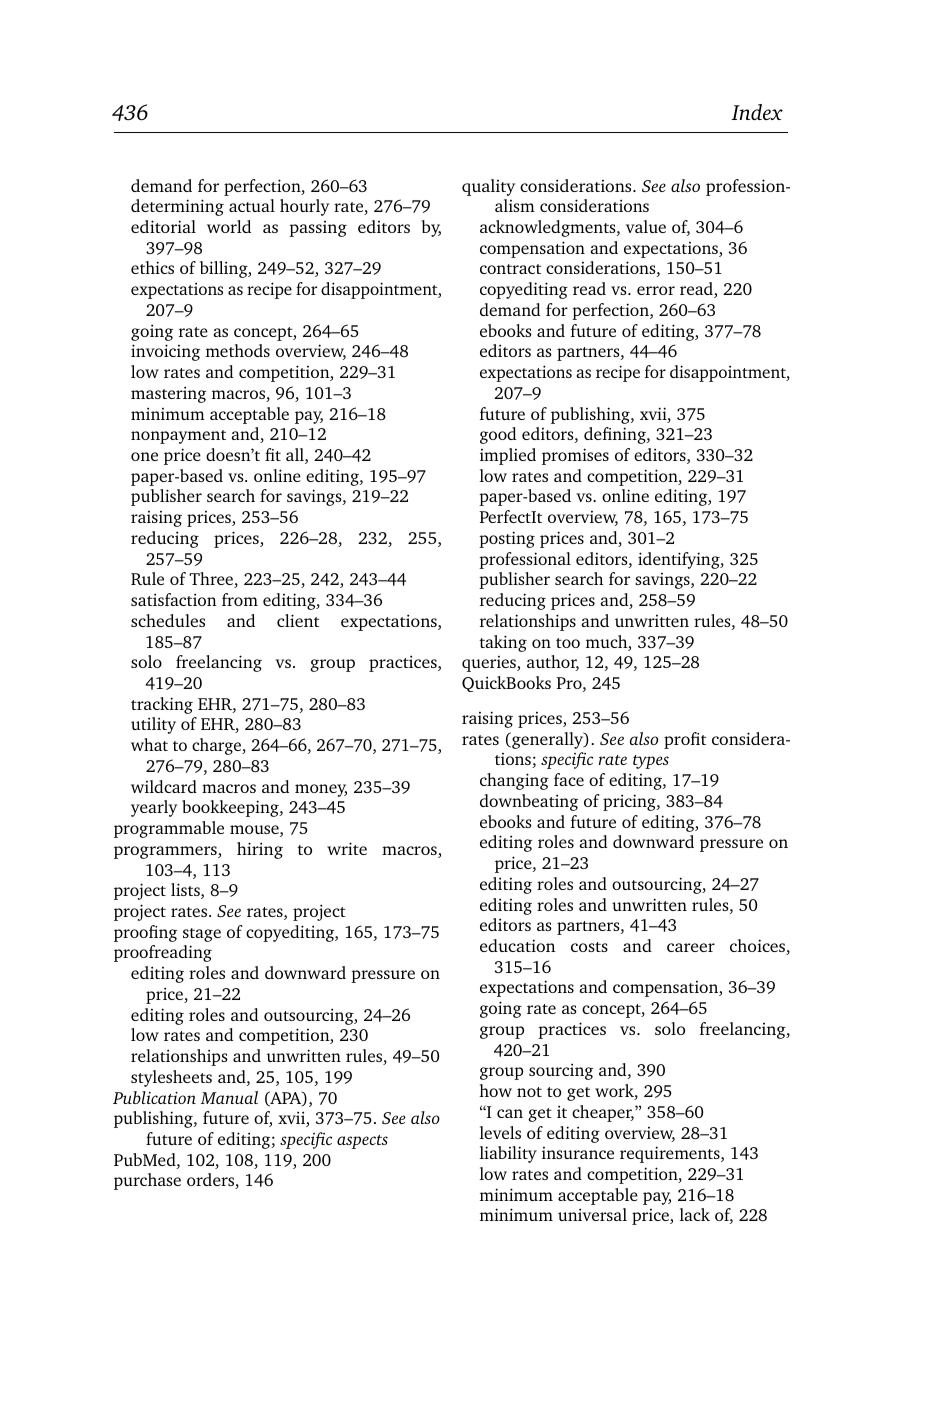 This screenshot has width=946, height=1419. Describe the element at coordinates (757, 112) in the screenshot. I see `Index` at that location.
